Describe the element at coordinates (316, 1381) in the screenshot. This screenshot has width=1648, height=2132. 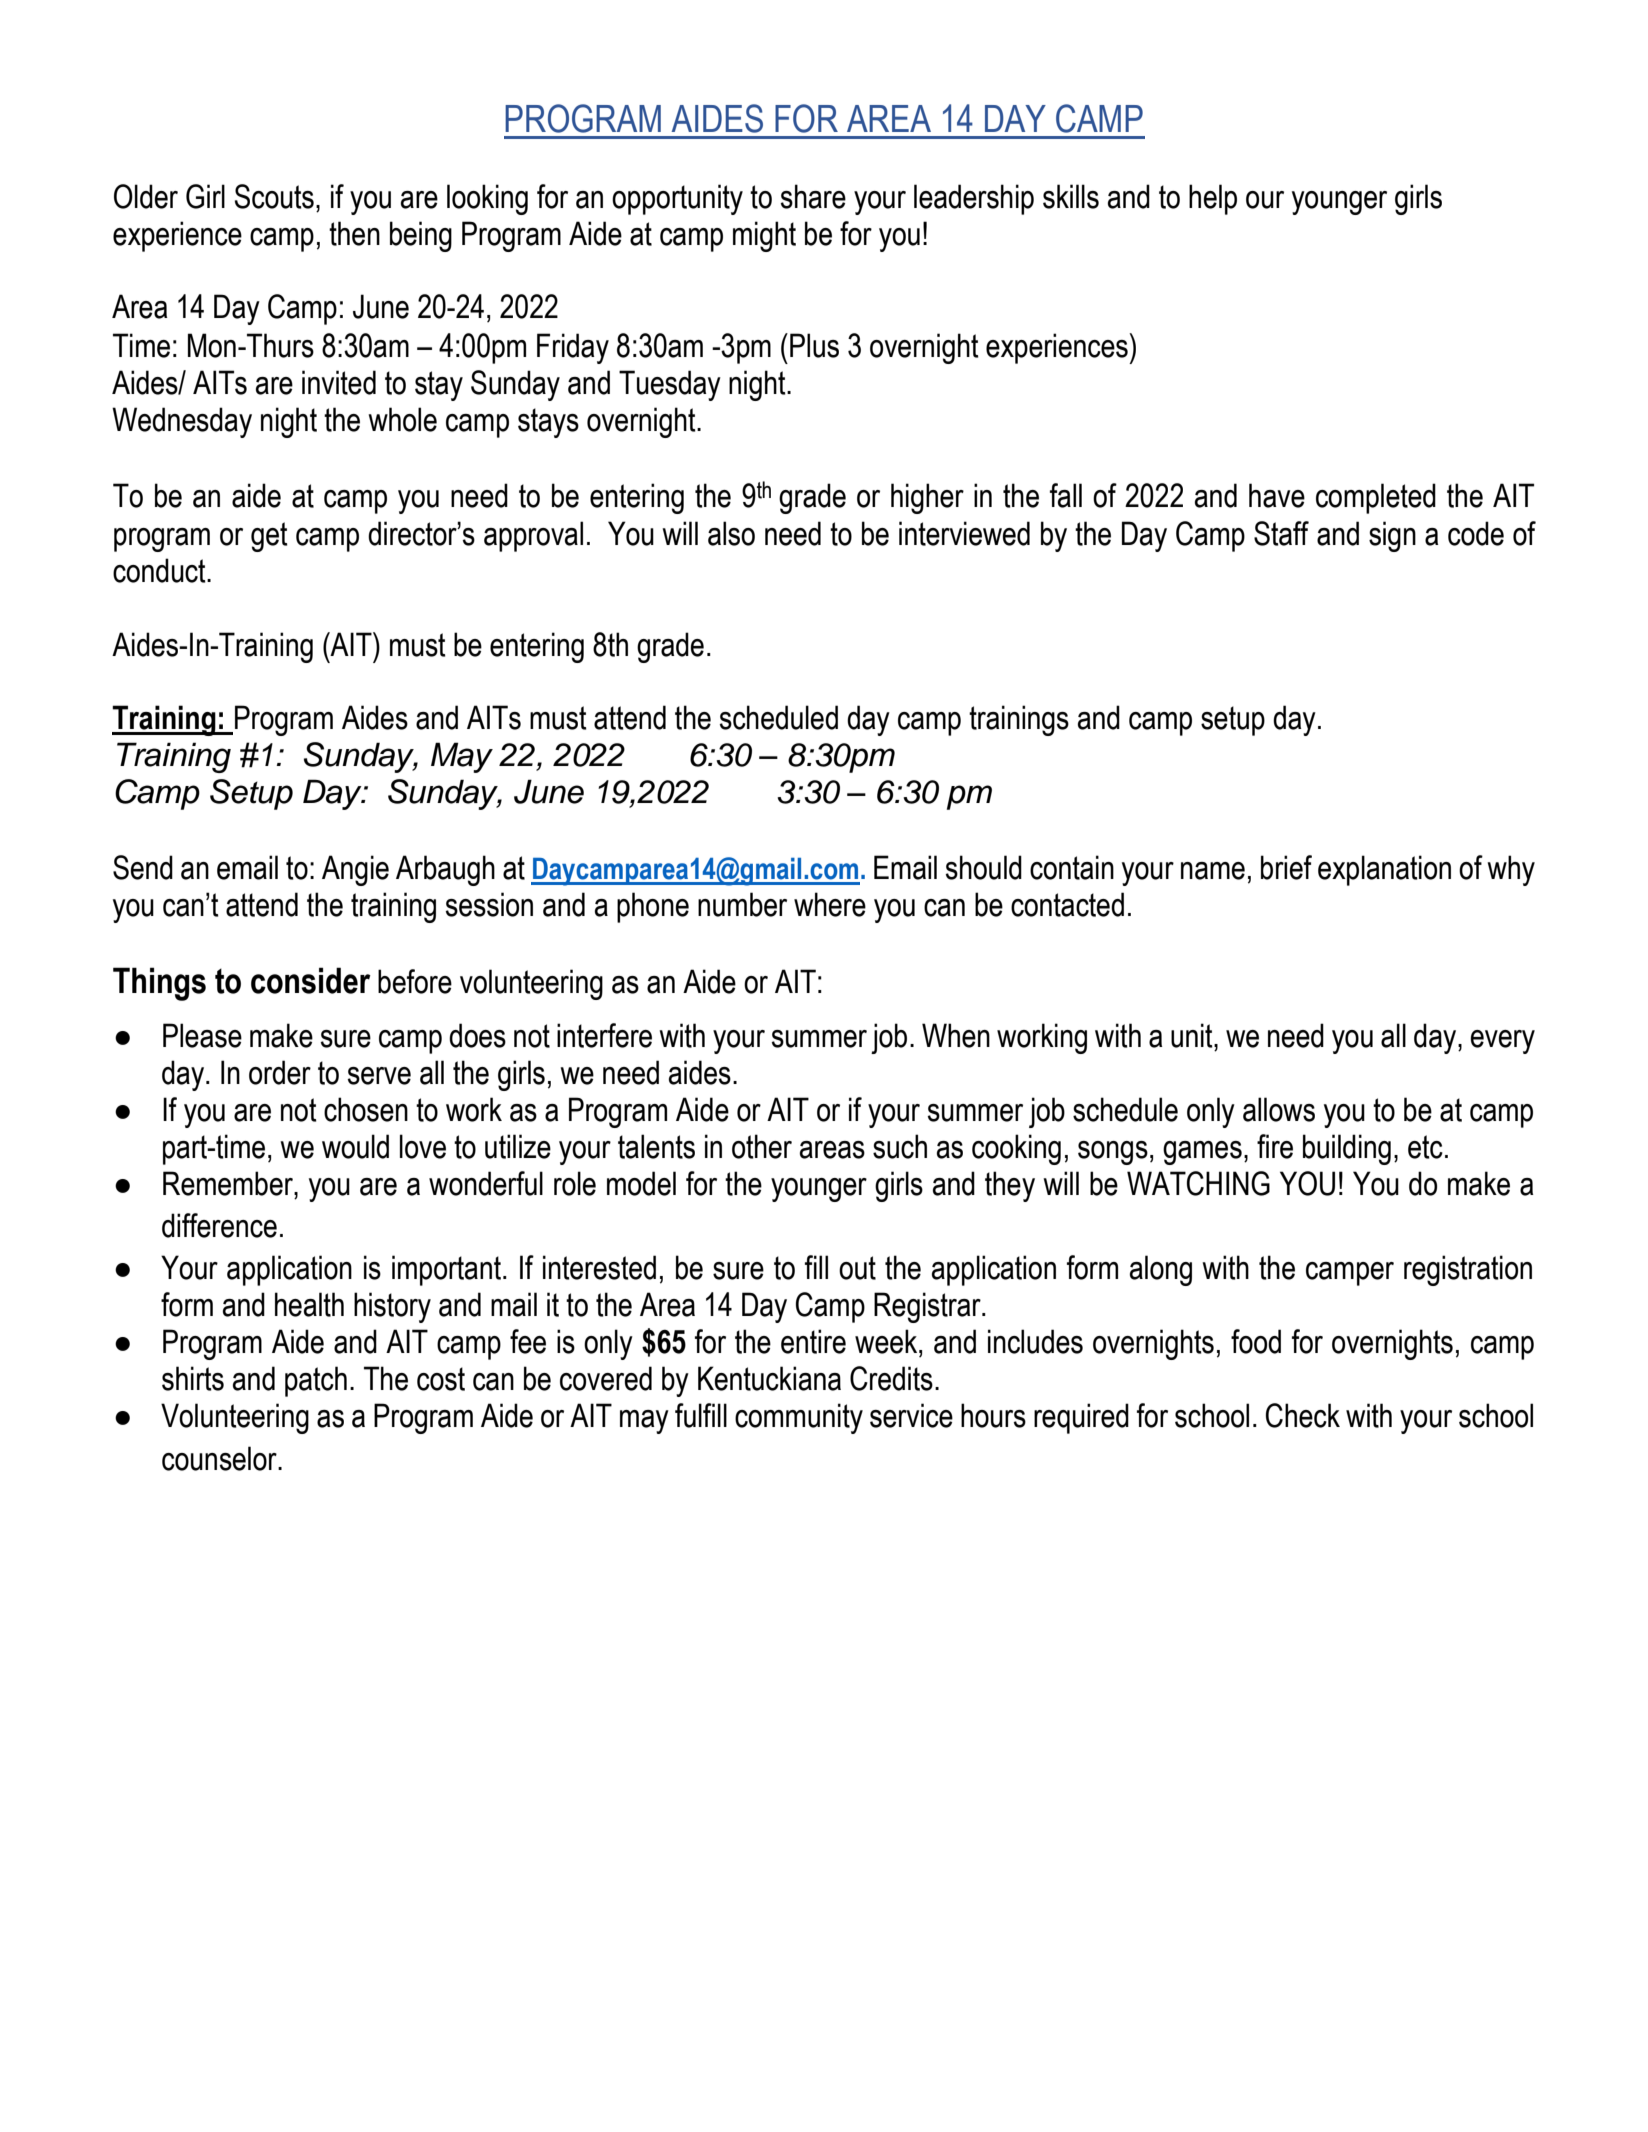
I see `patch` at that location.
